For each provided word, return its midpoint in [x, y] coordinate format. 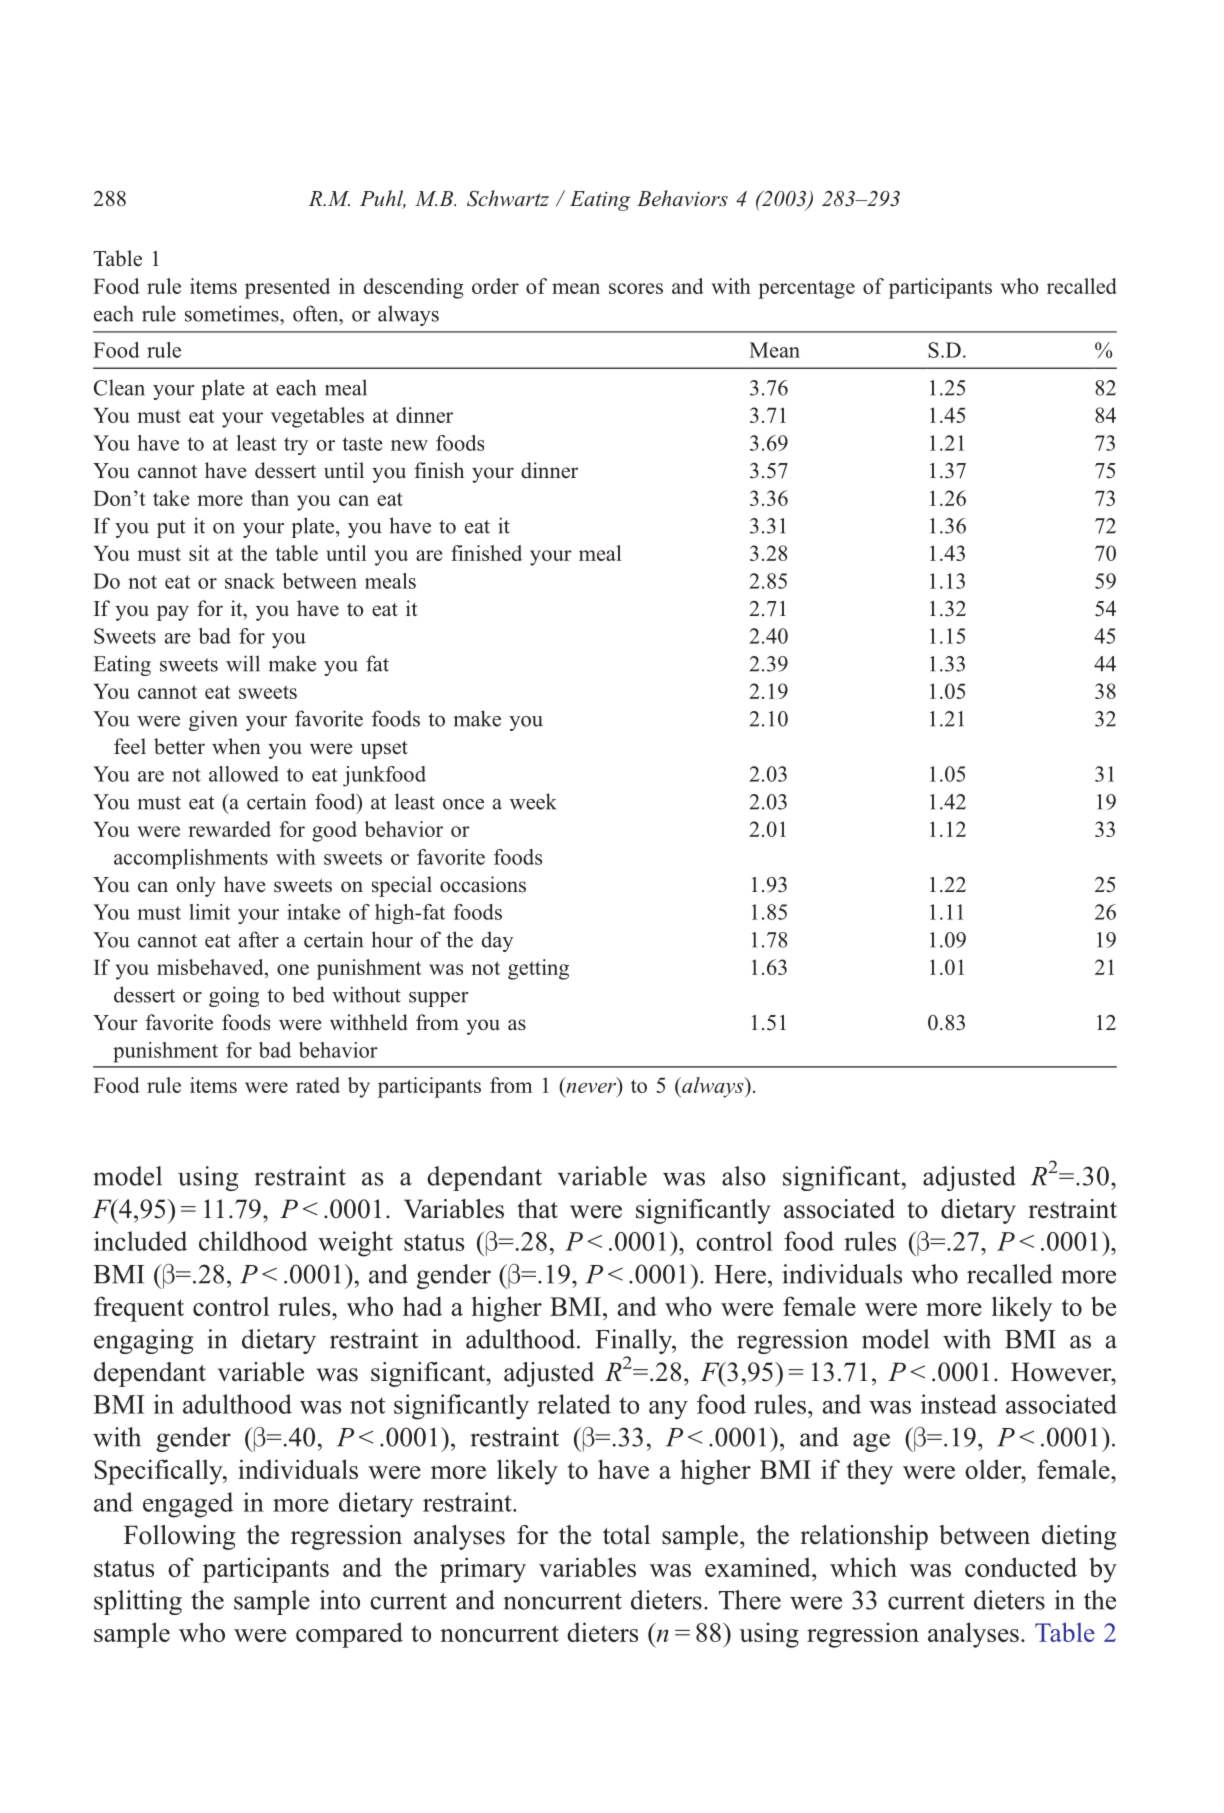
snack [250, 581]
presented [287, 288]
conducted [1021, 1567]
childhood [253, 1241]
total [626, 1535]
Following [179, 1537]
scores [636, 288]
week [533, 801]
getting [538, 969]
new [409, 445]
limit [209, 912]
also [744, 1176]
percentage [806, 289]
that [537, 1208]
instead [959, 1404]
